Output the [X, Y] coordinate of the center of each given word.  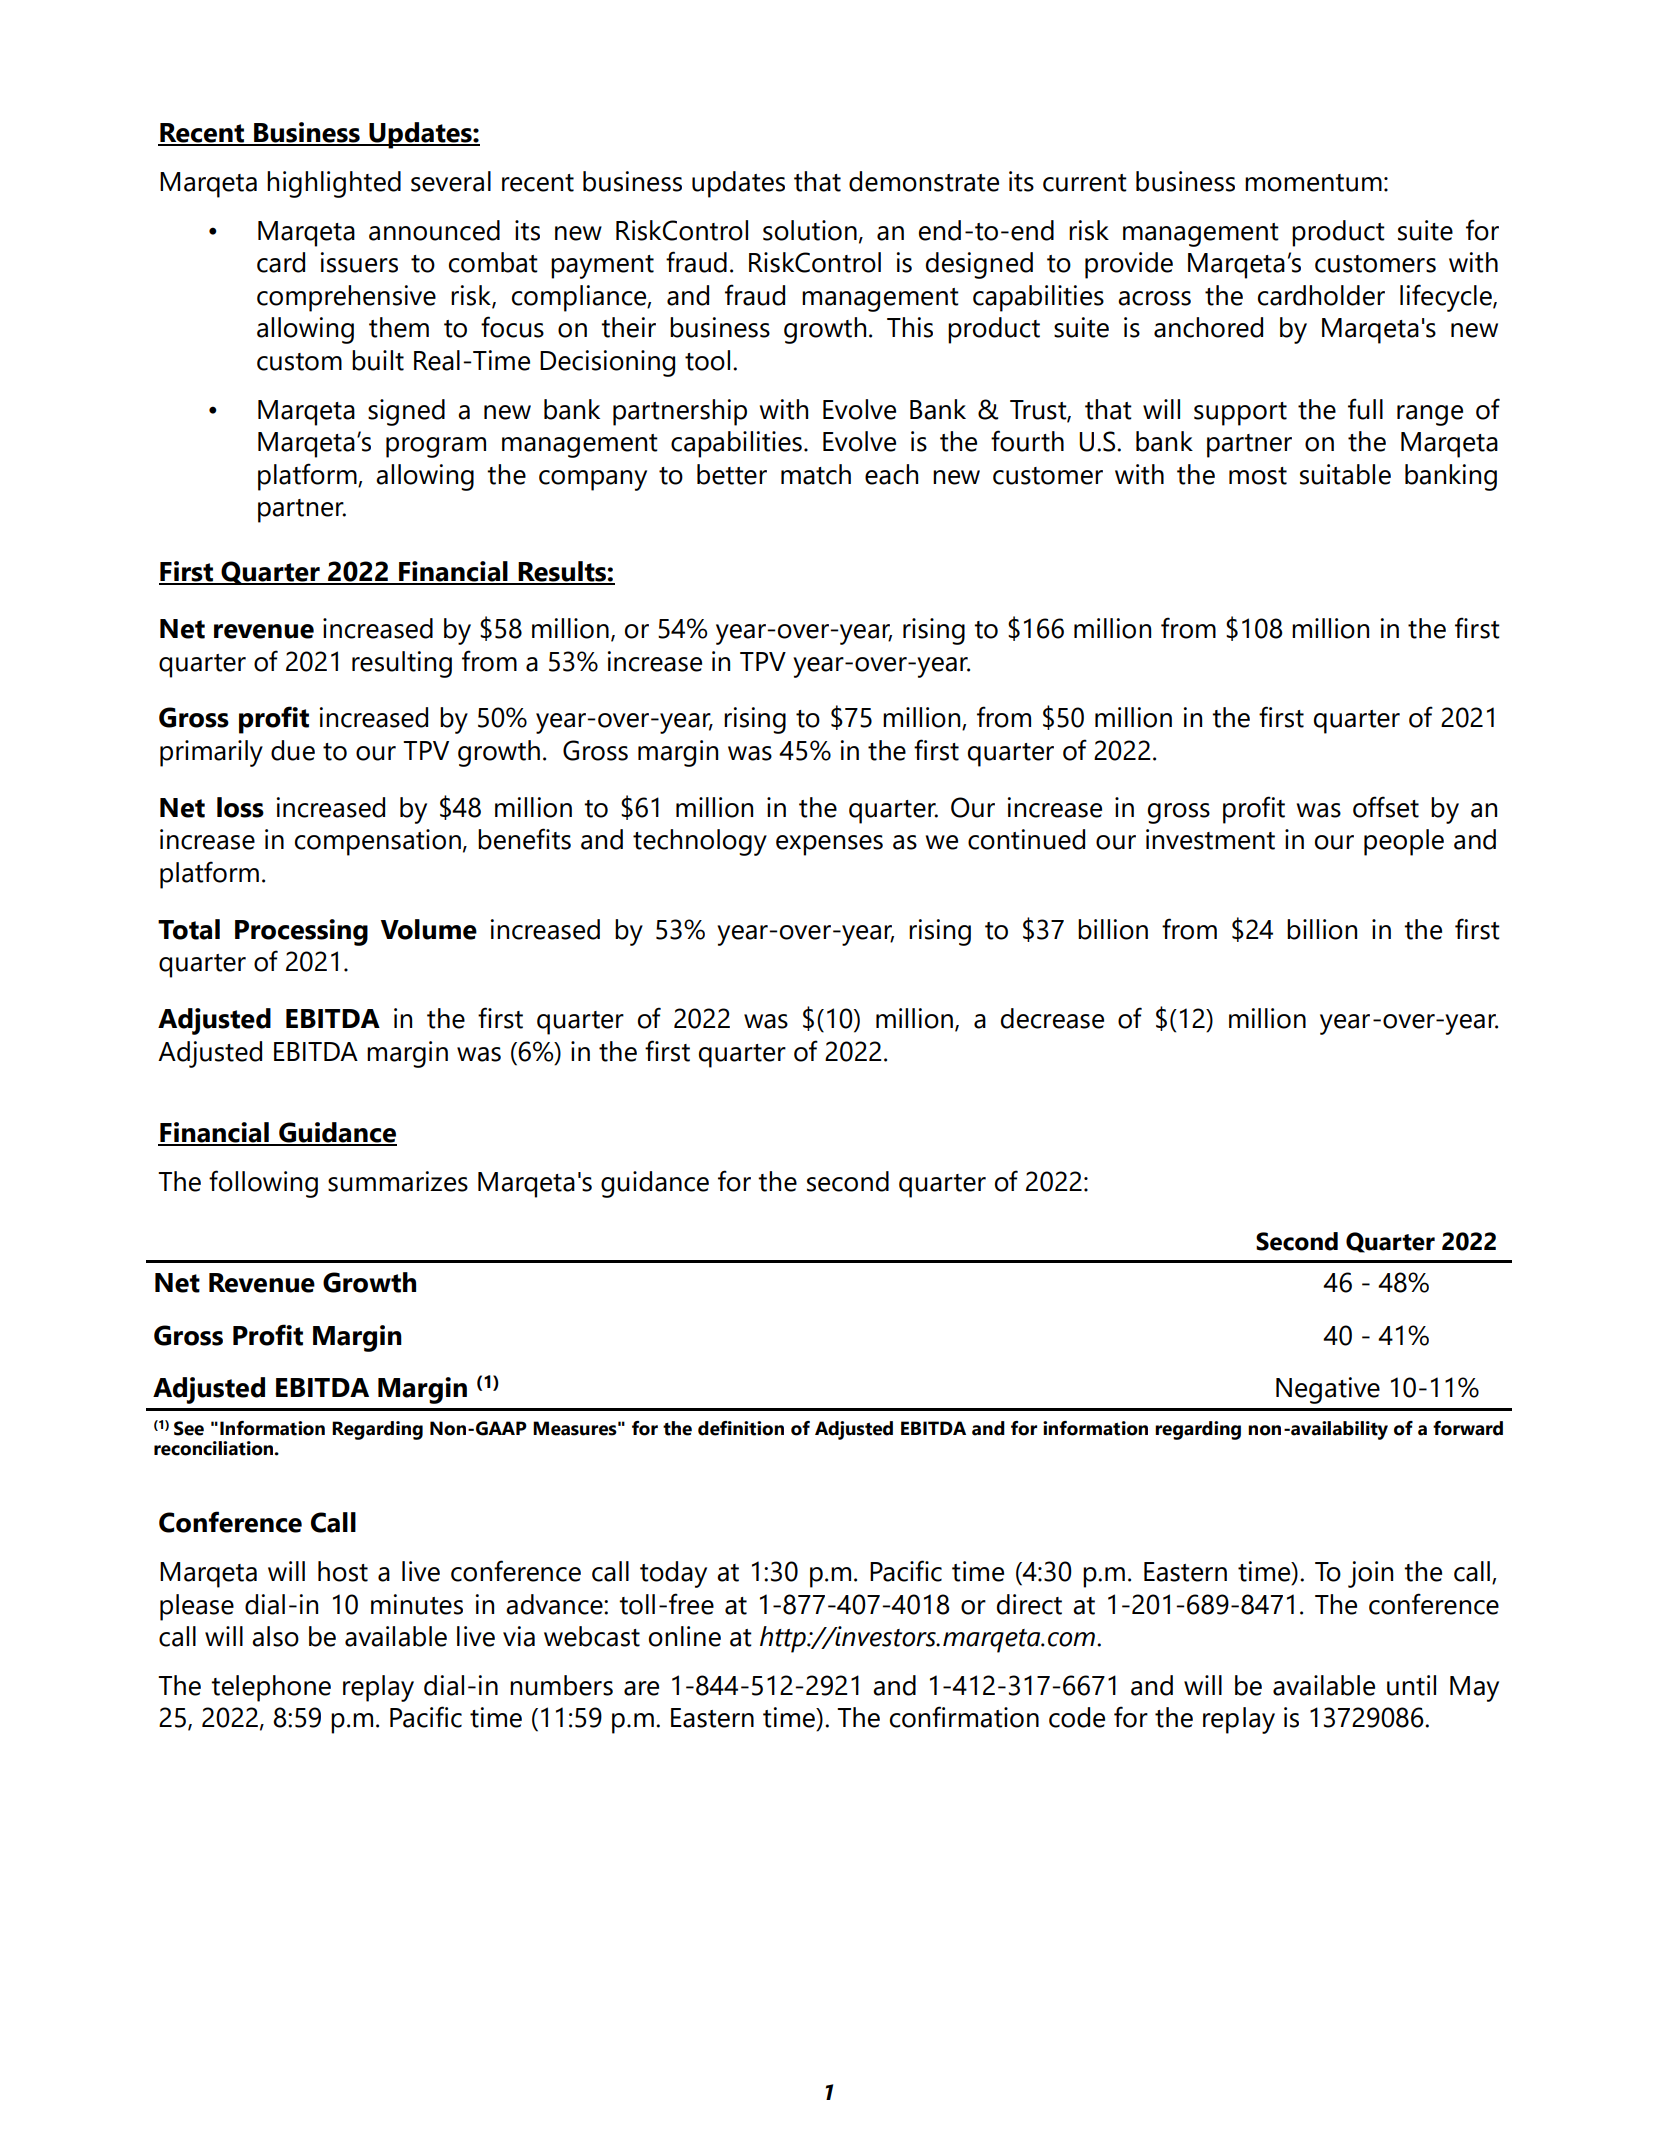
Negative [1328, 1390]
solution [810, 230]
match [816, 474]
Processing [301, 932]
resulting [402, 664]
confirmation [964, 1717]
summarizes [398, 1181]
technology [700, 842]
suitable [1345, 474]
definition [741, 1428]
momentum [1313, 183]
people [1404, 842]
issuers [359, 262]
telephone [271, 1688]
